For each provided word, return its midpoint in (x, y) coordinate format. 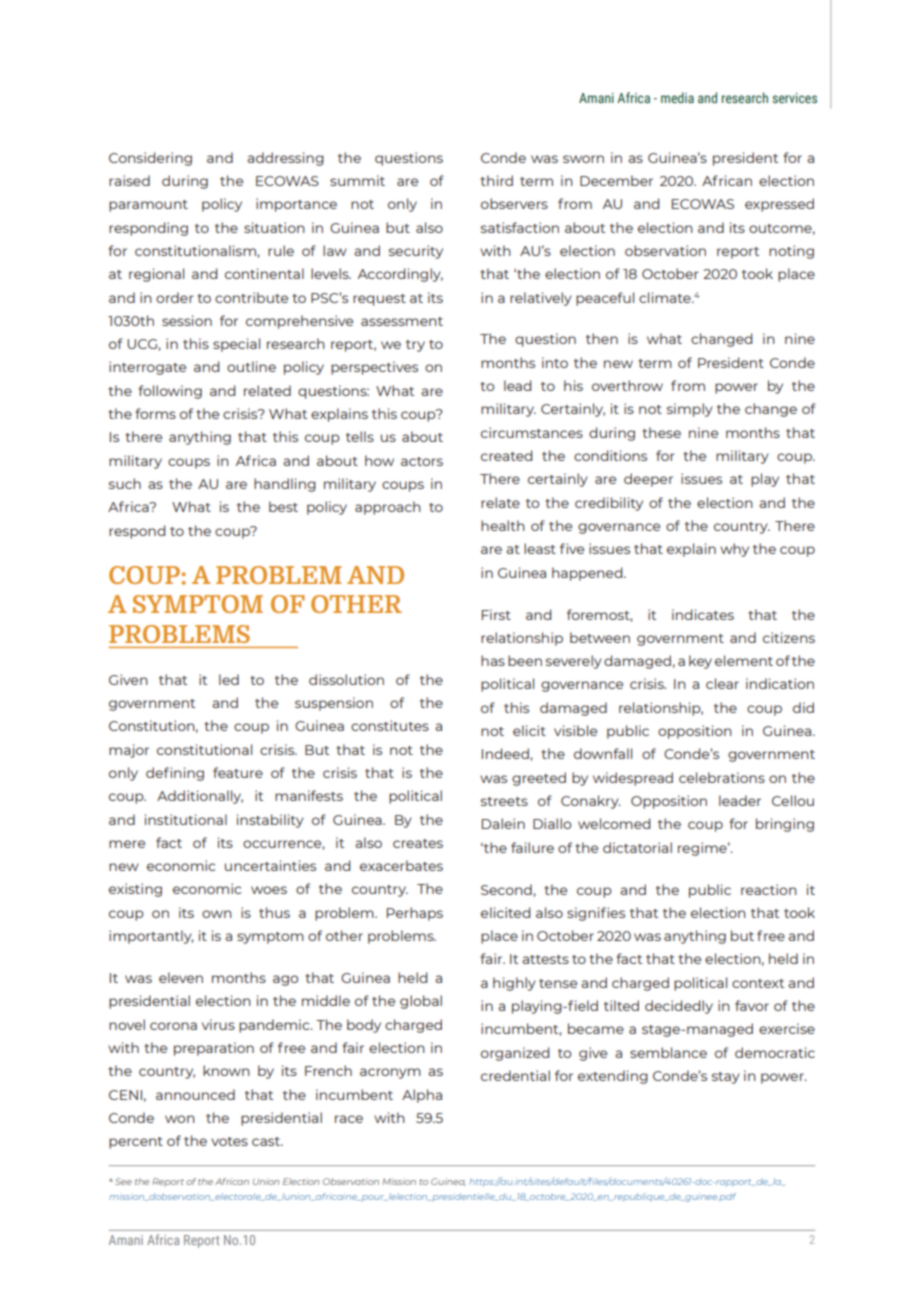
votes (229, 1141)
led (229, 679)
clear (722, 683)
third (496, 180)
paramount (148, 206)
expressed (779, 205)
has (493, 660)
